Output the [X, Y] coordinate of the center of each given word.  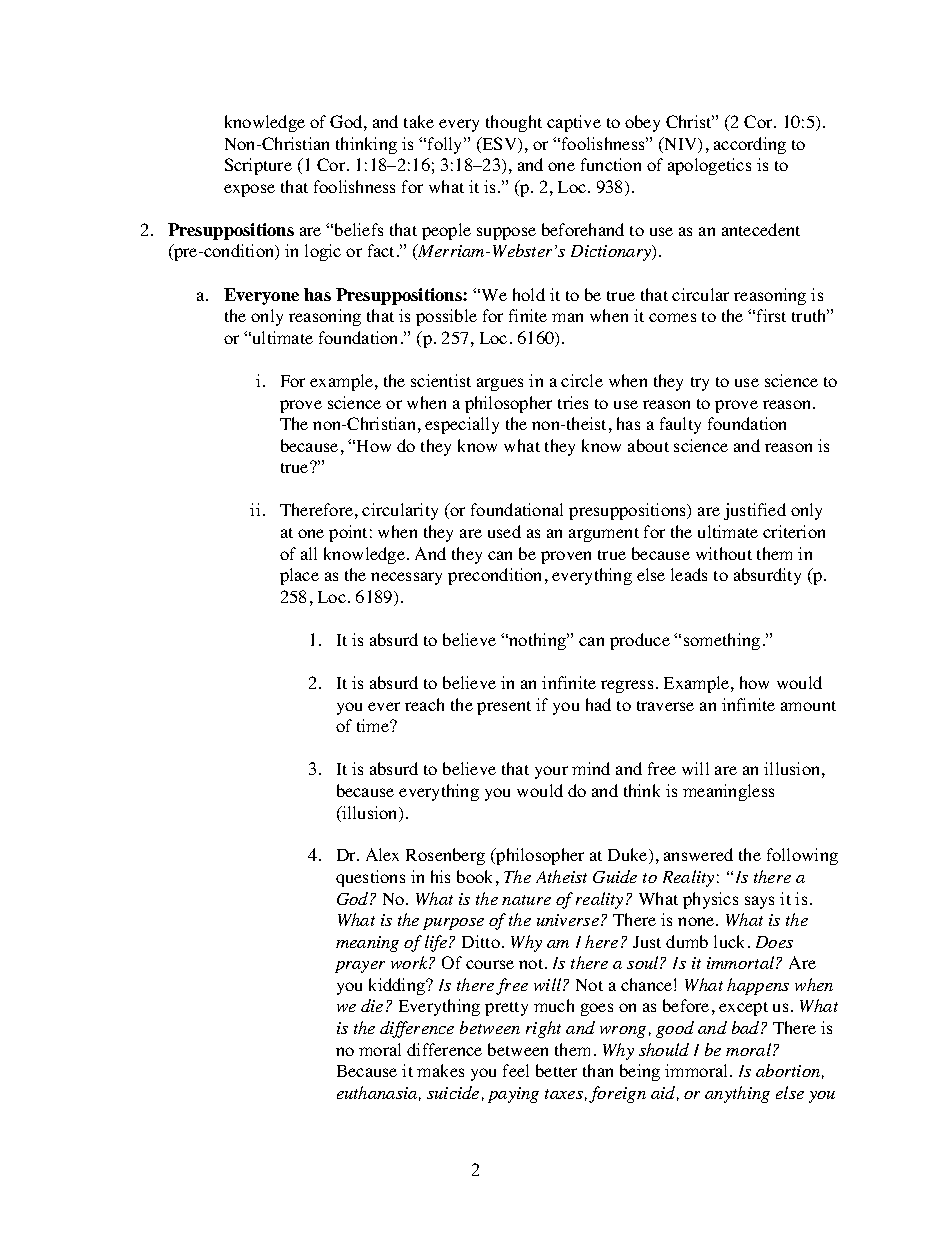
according [750, 145]
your [551, 772]
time [374, 725]
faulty [680, 425]
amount [808, 706]
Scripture [258, 166]
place [299, 576]
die [372, 1005]
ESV [499, 145]
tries [573, 402]
